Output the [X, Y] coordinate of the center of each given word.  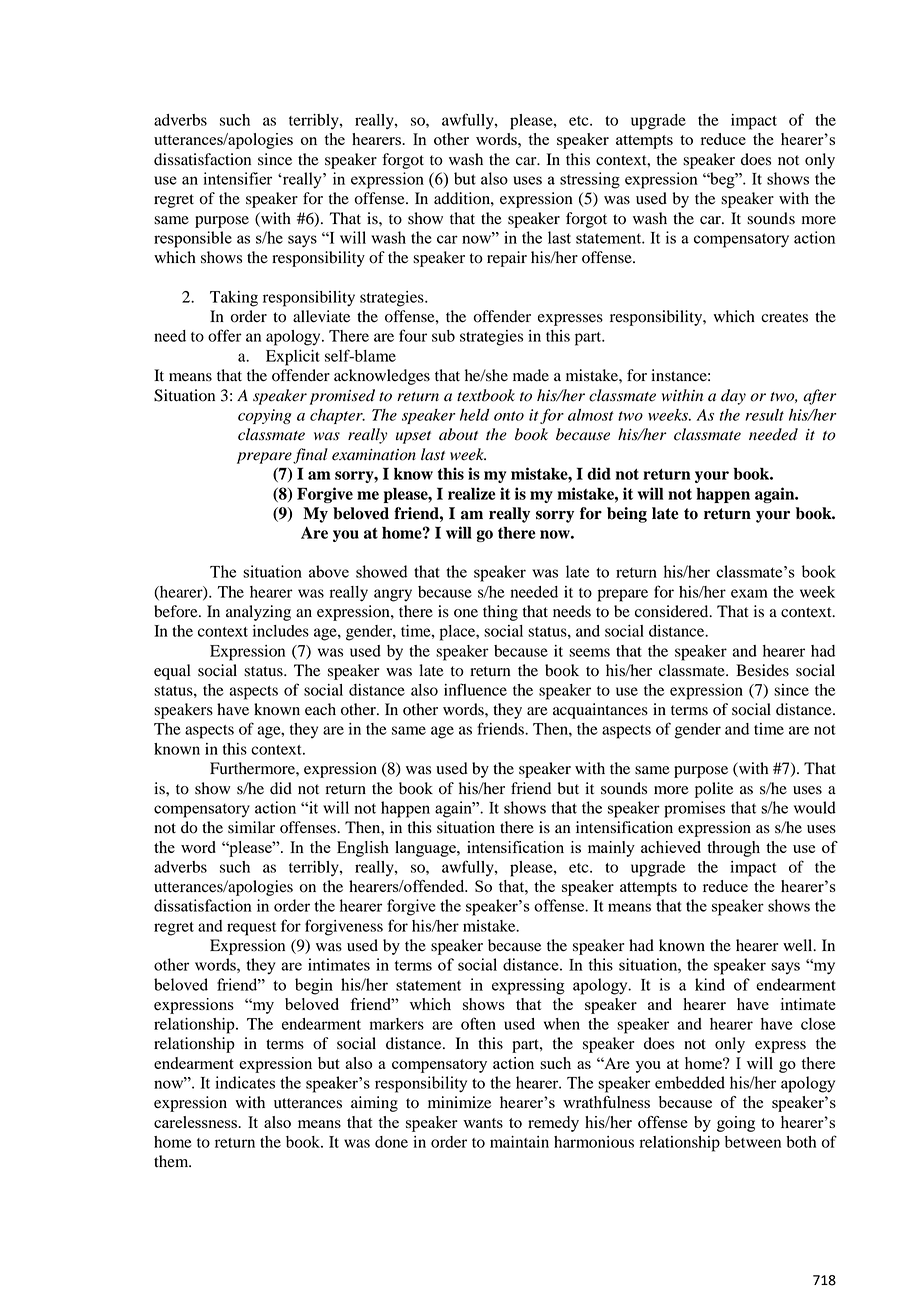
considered [673, 611]
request [251, 929]
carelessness [196, 1122]
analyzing [258, 613]
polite [714, 790]
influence [475, 689]
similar [251, 827]
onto [509, 416]
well [799, 945]
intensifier [237, 178]
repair [507, 259]
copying [264, 416]
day [733, 397]
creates [784, 317]
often [478, 1023]
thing [500, 613]
